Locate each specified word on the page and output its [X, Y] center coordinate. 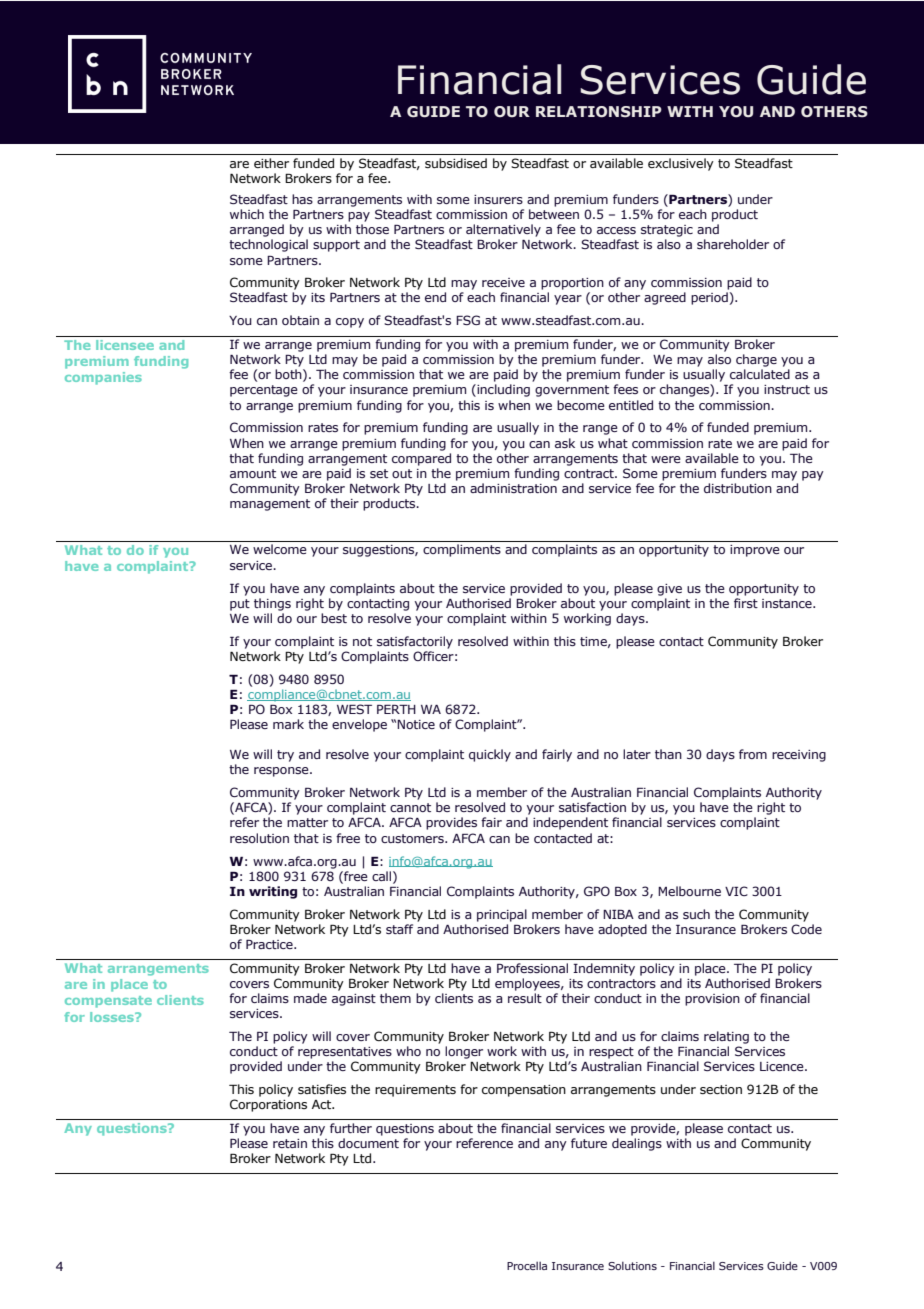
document [368, 1143]
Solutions [632, 1265]
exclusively [681, 164]
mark [288, 724]
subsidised [456, 163]
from [753, 754]
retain [290, 1143]
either [271, 163]
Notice [416, 724]
